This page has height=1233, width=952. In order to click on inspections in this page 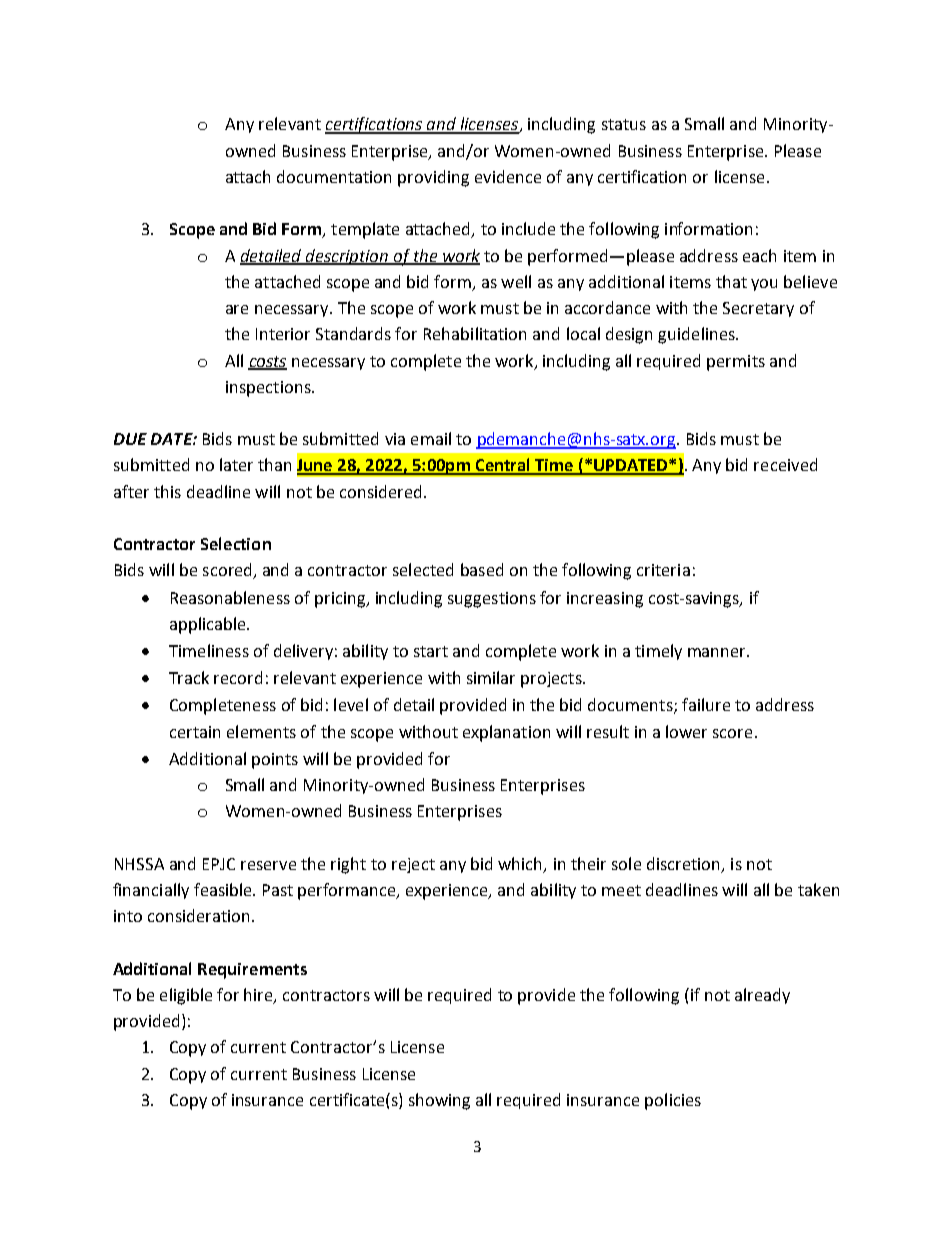, I will do `click(269, 389)`.
